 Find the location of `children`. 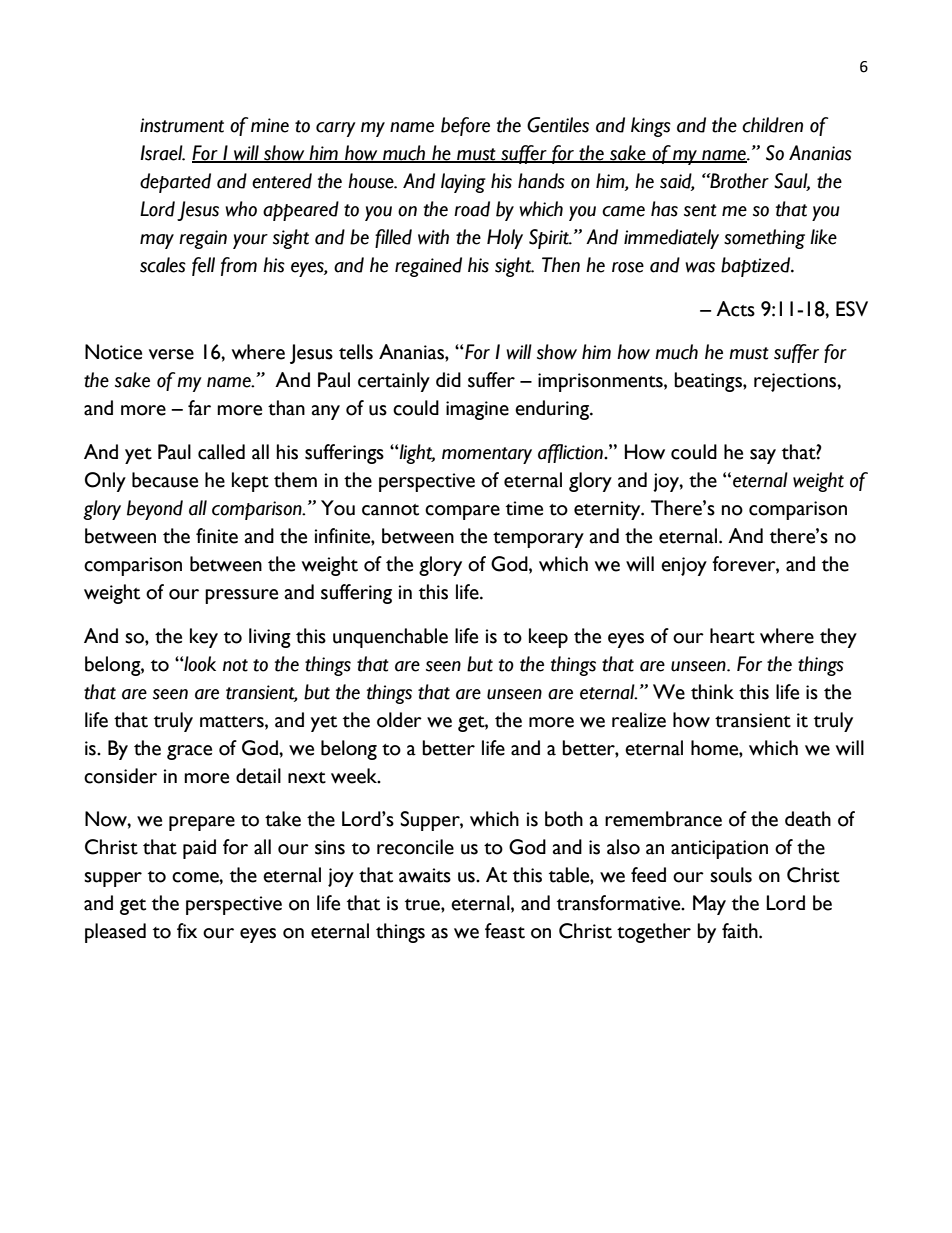

children is located at coordinates (772, 125).
